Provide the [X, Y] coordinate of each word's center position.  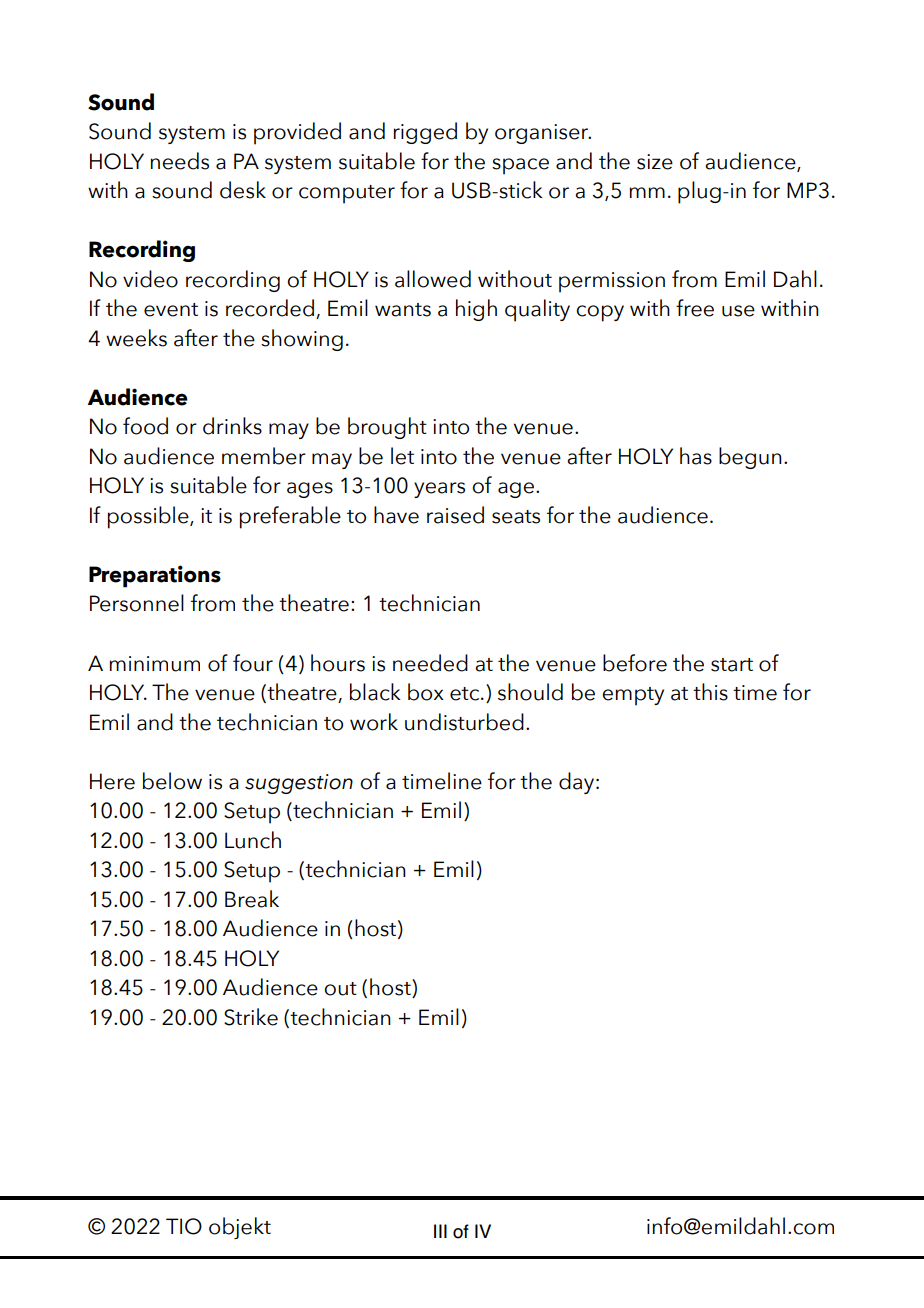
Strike [251, 1017]
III [440, 1231]
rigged [425, 133]
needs [179, 161]
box [426, 692]
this [710, 692]
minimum [154, 664]
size [655, 162]
